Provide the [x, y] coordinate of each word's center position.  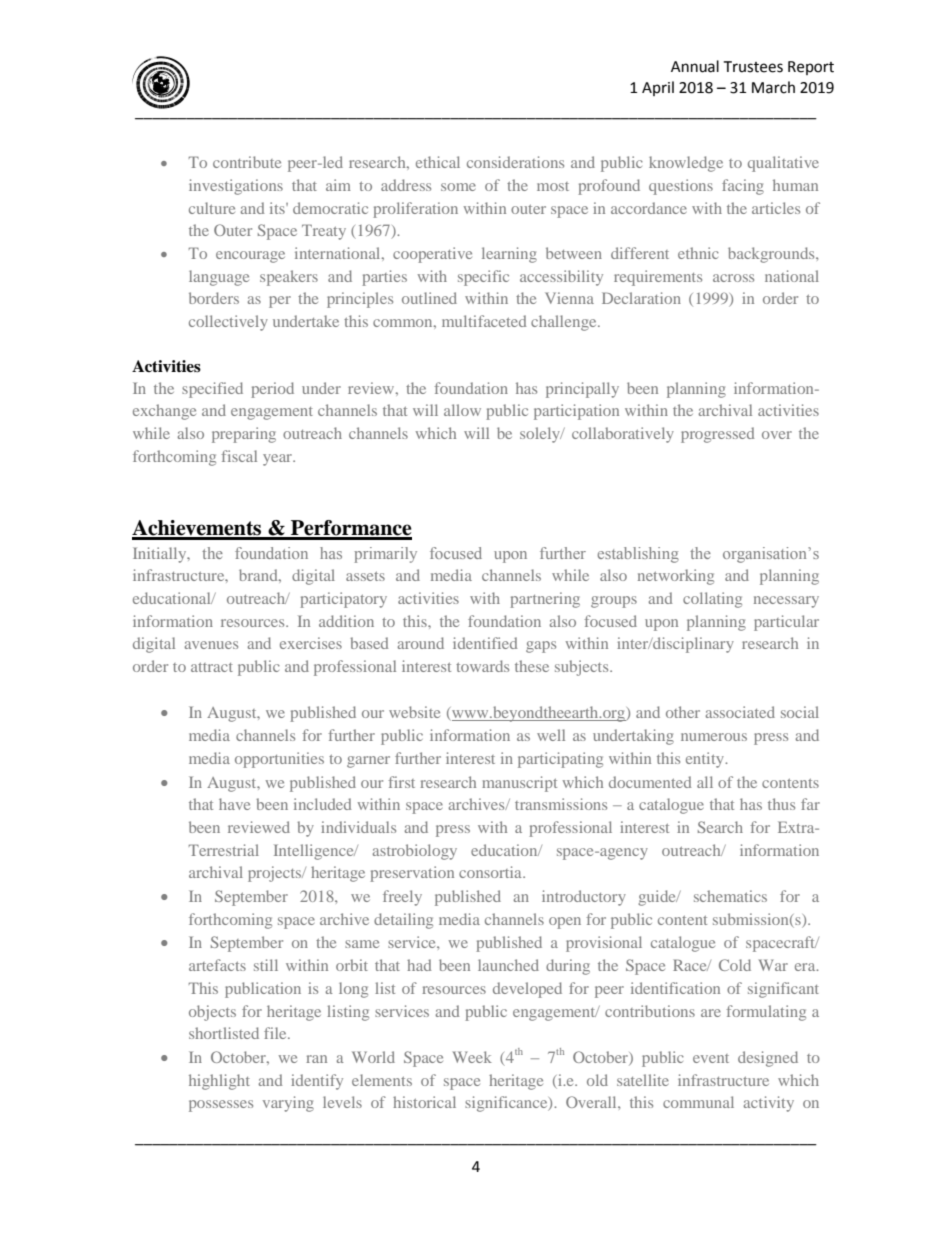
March [773, 87]
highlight [219, 1082]
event [711, 1058]
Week [472, 1057]
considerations [515, 162]
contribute [247, 162]
